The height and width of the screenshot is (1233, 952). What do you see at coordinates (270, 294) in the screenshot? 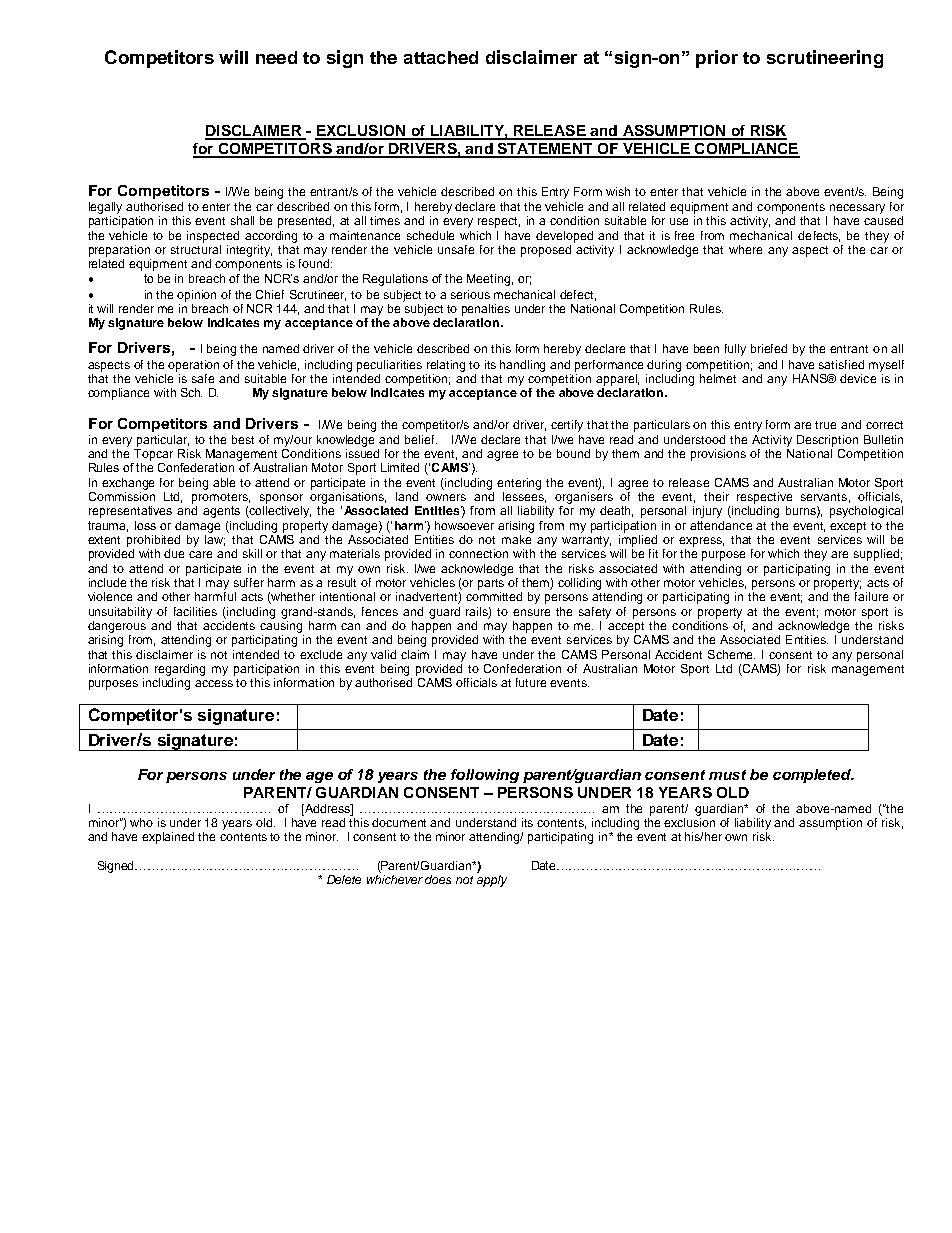
I see `Chief` at bounding box center [270, 294].
